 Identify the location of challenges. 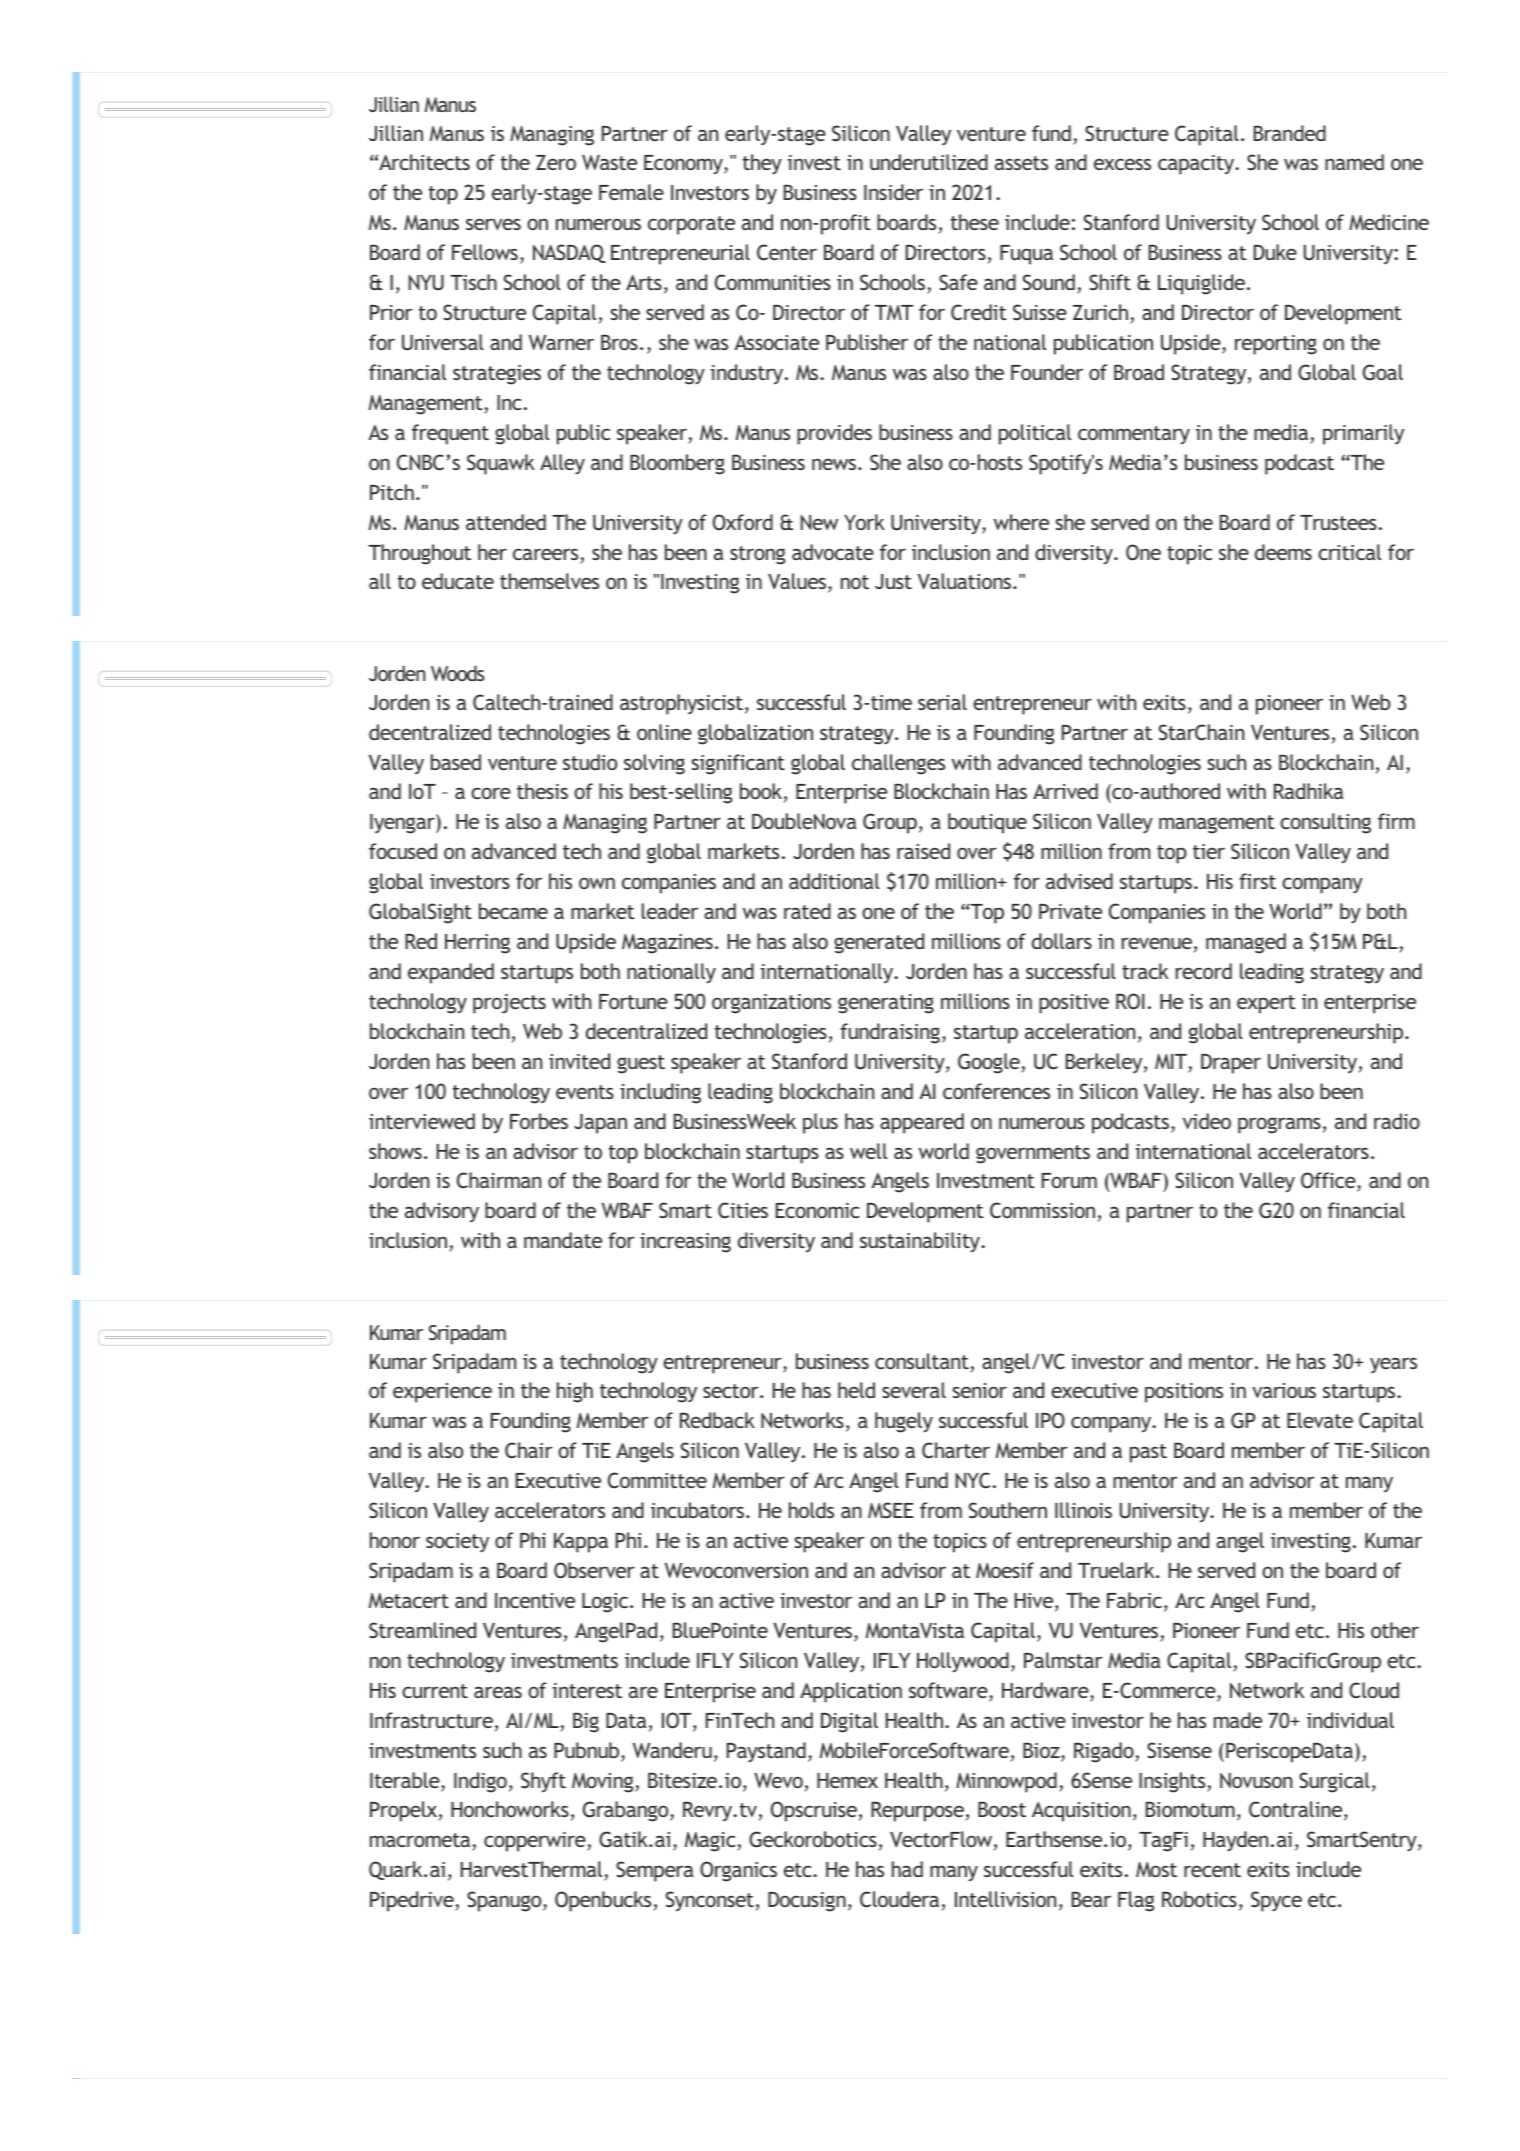
(898, 764).
